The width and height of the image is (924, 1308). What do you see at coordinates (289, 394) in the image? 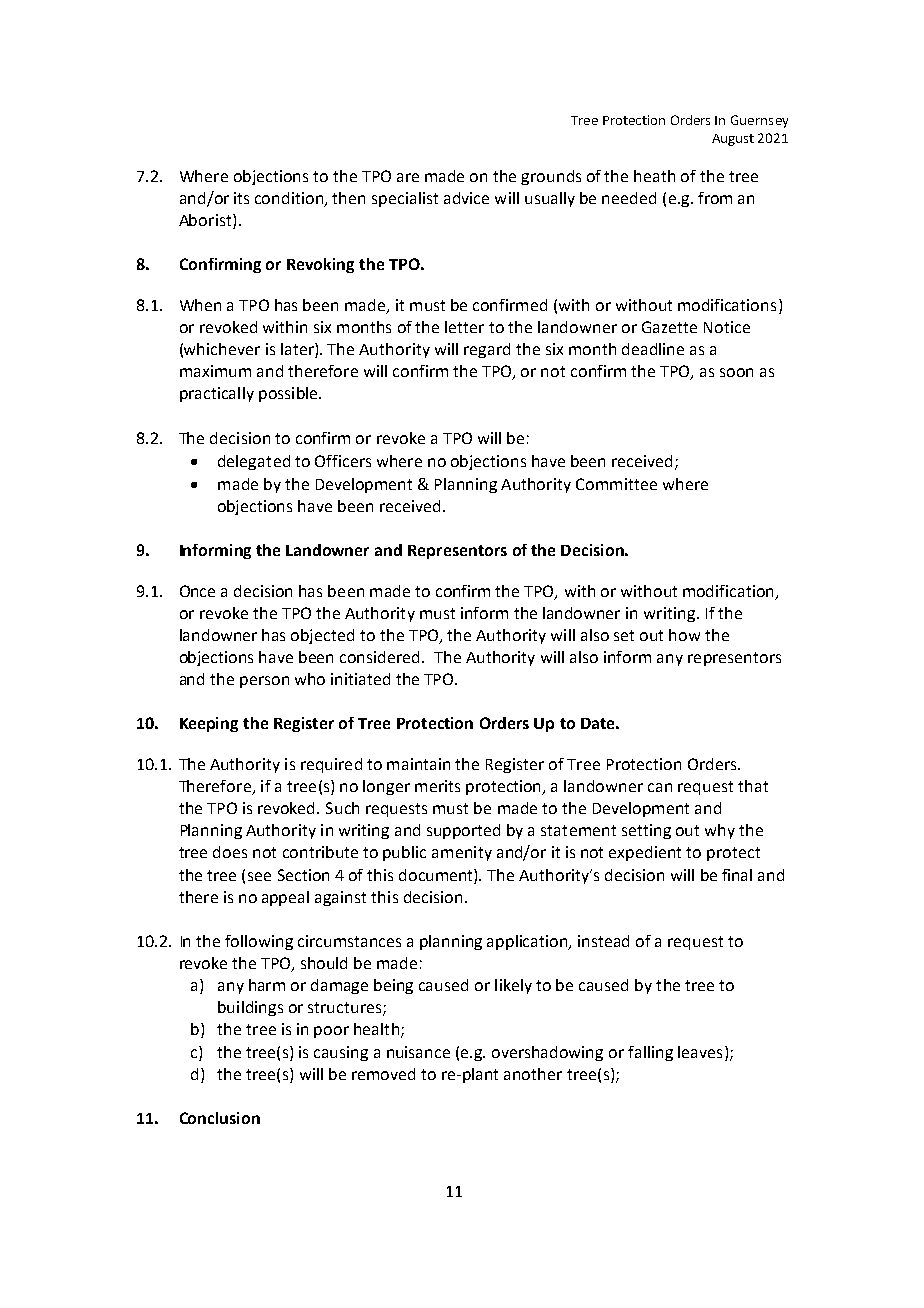
I see `possible` at bounding box center [289, 394].
